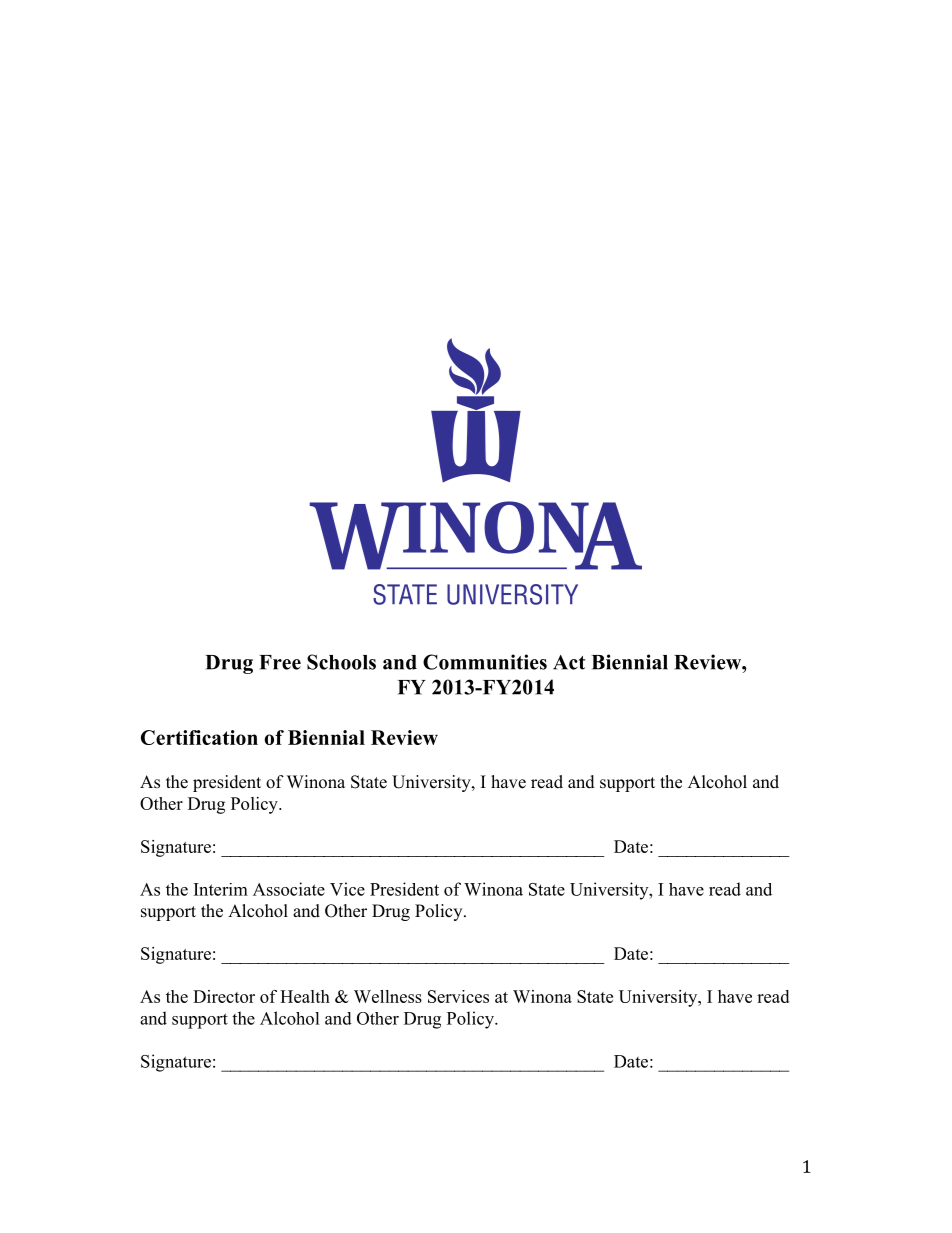 The image size is (952, 1233). I want to click on Associate, so click(289, 889).
